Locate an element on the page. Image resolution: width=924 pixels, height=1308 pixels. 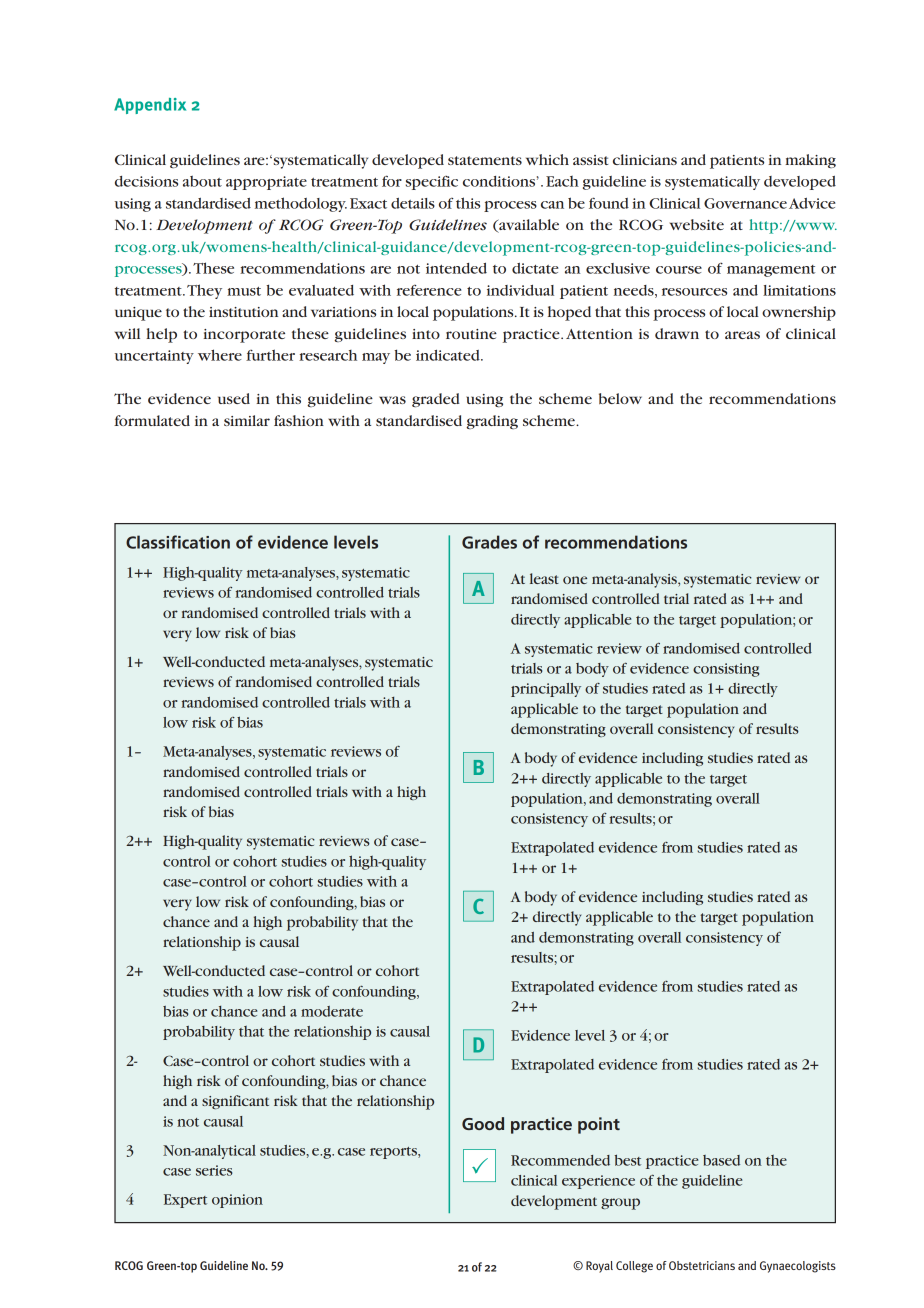
about is located at coordinates (202, 181).
